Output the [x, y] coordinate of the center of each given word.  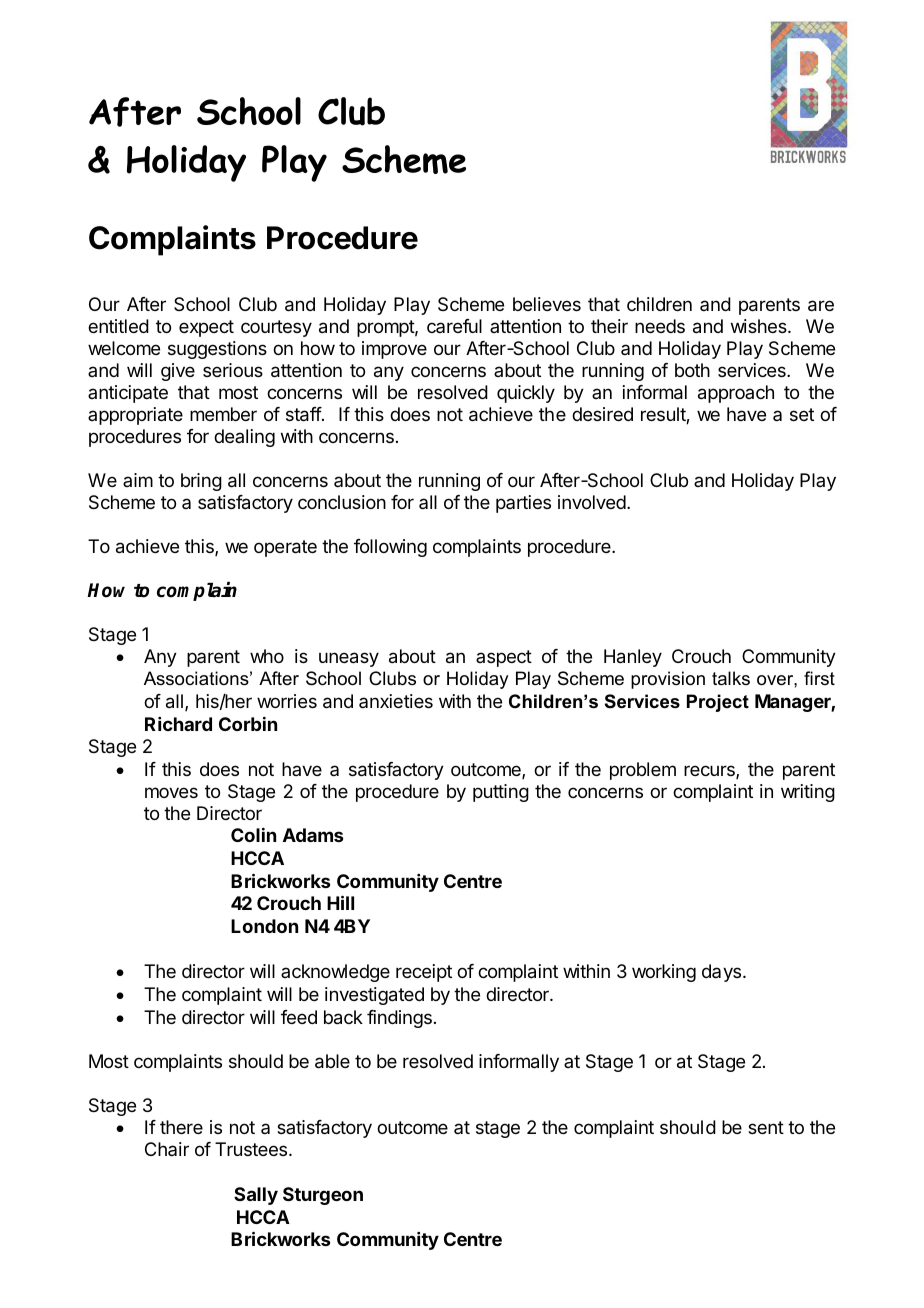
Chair [167, 1149]
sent [766, 1127]
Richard [178, 724]
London [264, 926]
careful [454, 326]
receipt [424, 973]
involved [592, 502]
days [723, 973]
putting [501, 793]
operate [285, 548]
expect [206, 328]
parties [523, 504]
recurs [710, 772]
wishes [760, 326]
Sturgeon [323, 1196]
